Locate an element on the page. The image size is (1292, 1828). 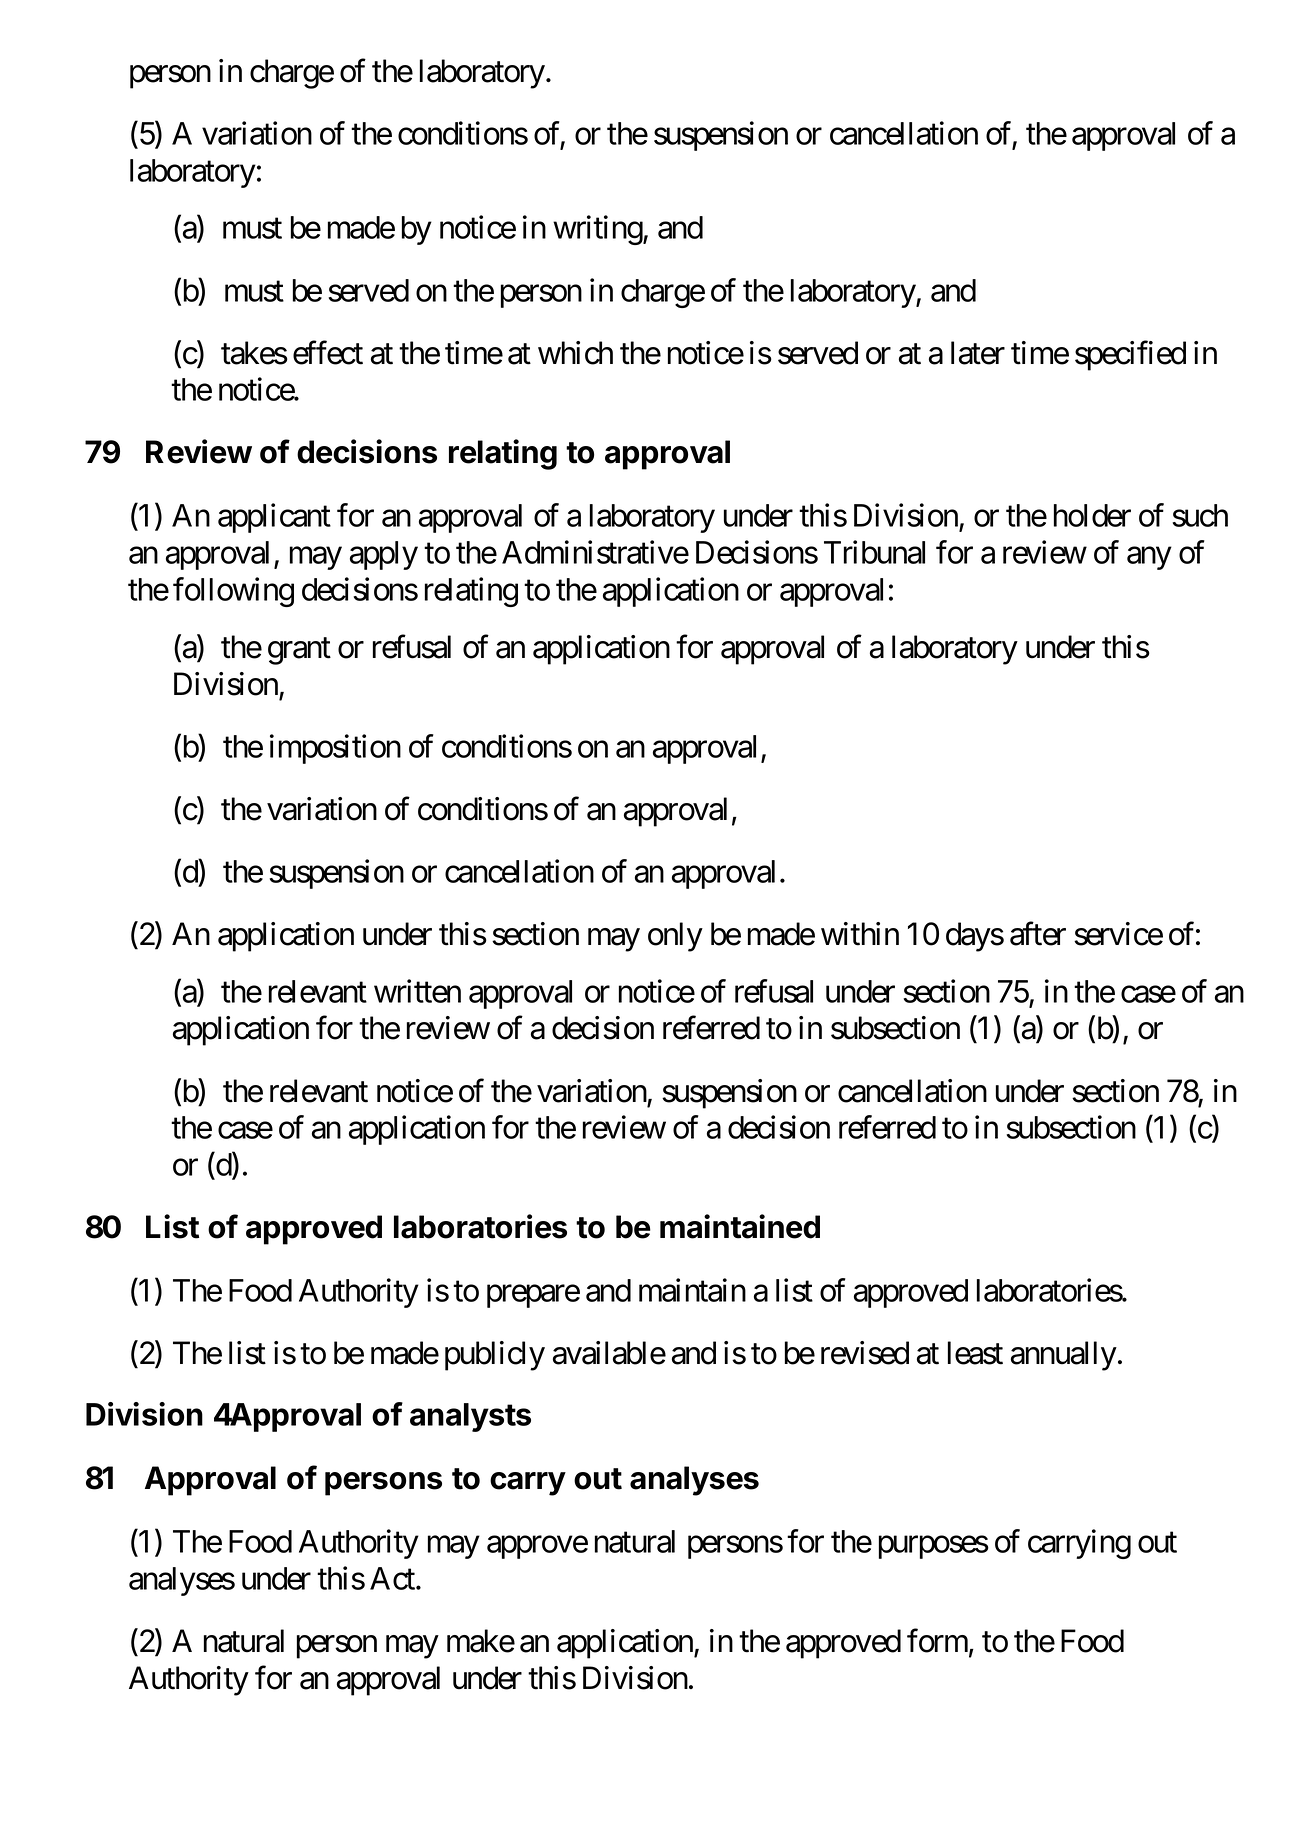
publicly is located at coordinates (495, 1356).
